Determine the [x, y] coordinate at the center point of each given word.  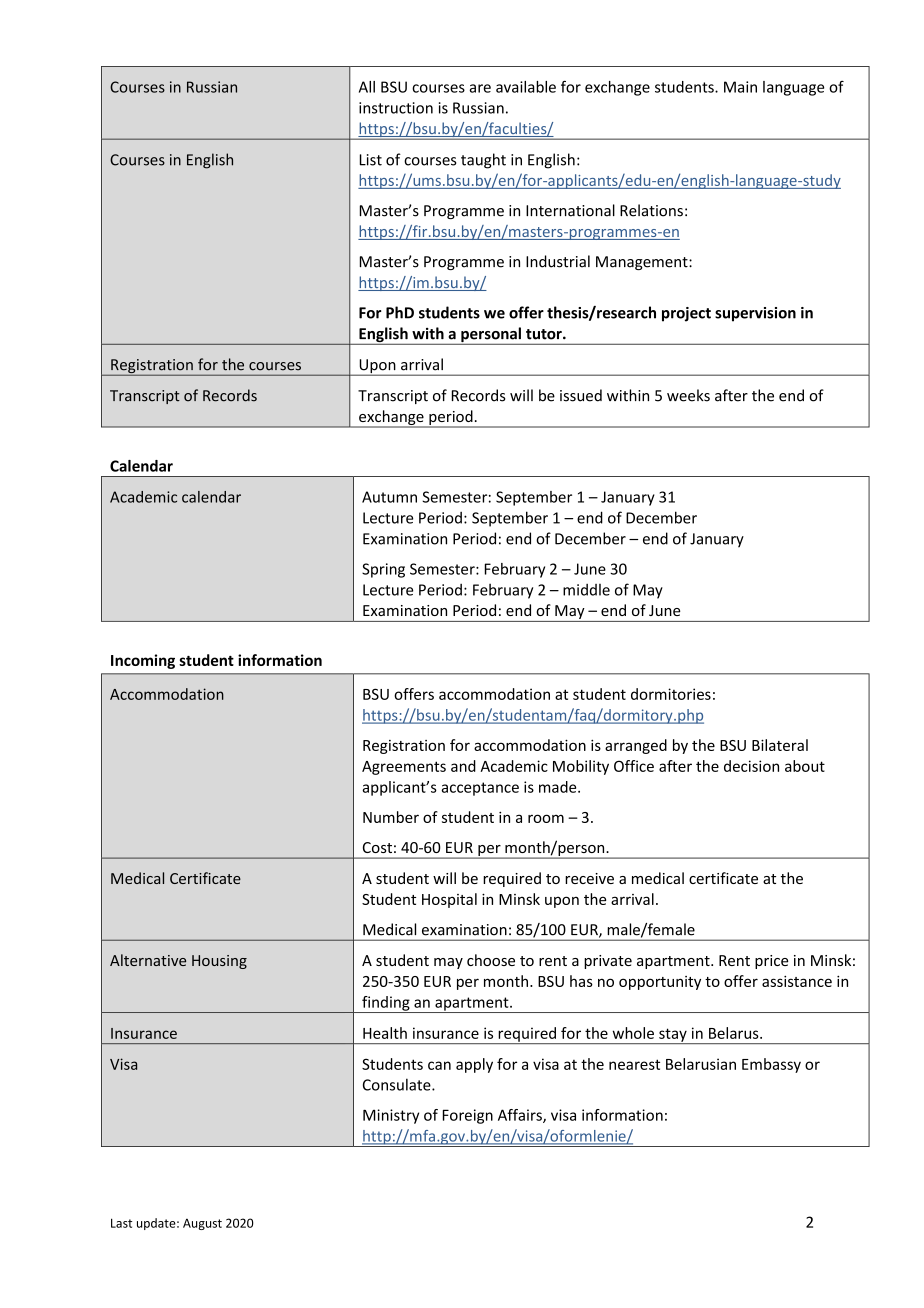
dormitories [671, 694]
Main [740, 87]
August [202, 1224]
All [367, 87]
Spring [383, 570]
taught [483, 161]
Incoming [143, 661]
